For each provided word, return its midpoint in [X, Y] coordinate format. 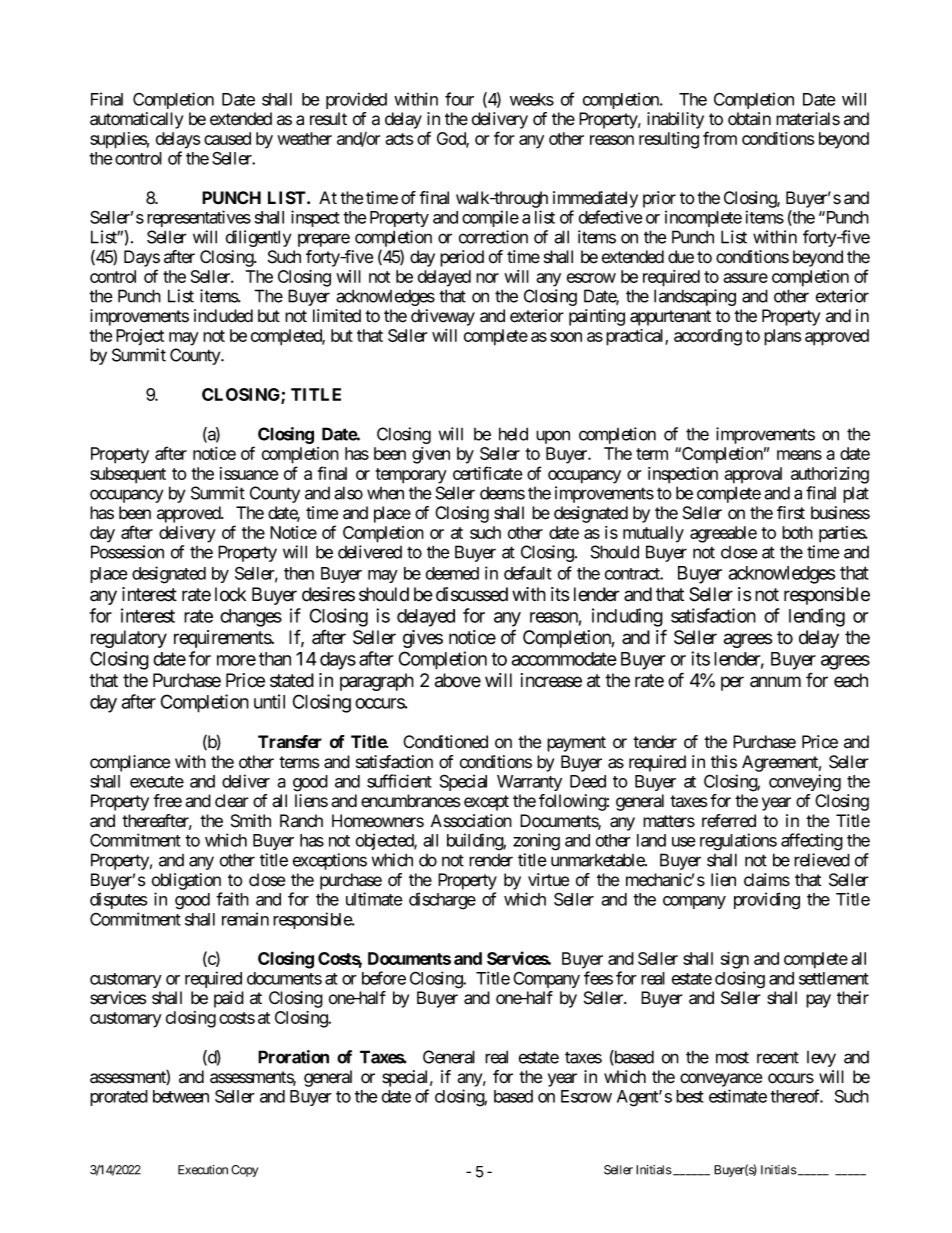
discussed [472, 594]
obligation [186, 881]
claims [767, 880]
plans [782, 337]
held [513, 434]
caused [227, 138]
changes [251, 618]
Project [140, 337]
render [491, 860]
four [459, 99]
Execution [203, 1170]
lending [817, 617]
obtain [749, 119]
